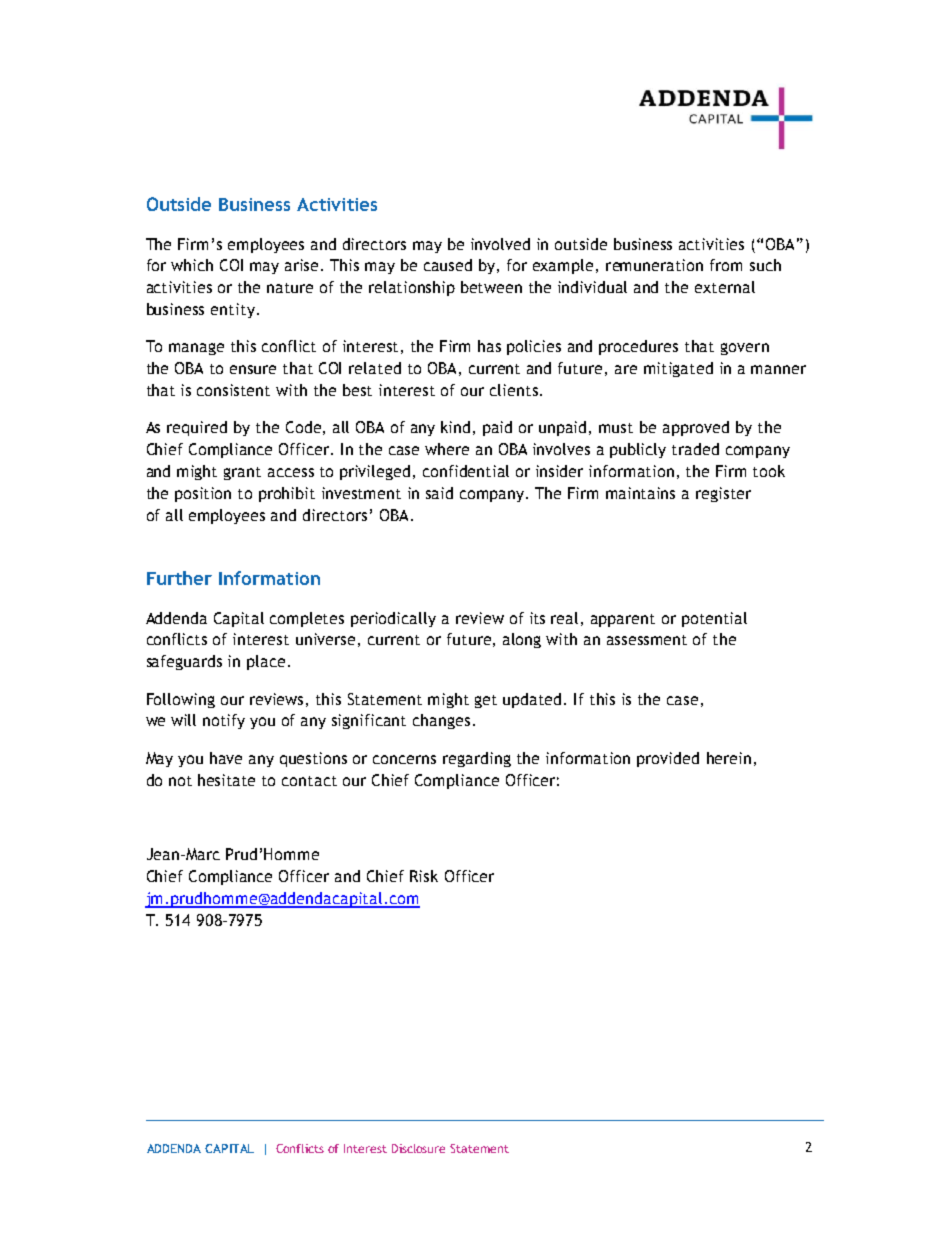  Describe the element at coordinates (491, 287) in the screenshot. I see `between` at that location.
